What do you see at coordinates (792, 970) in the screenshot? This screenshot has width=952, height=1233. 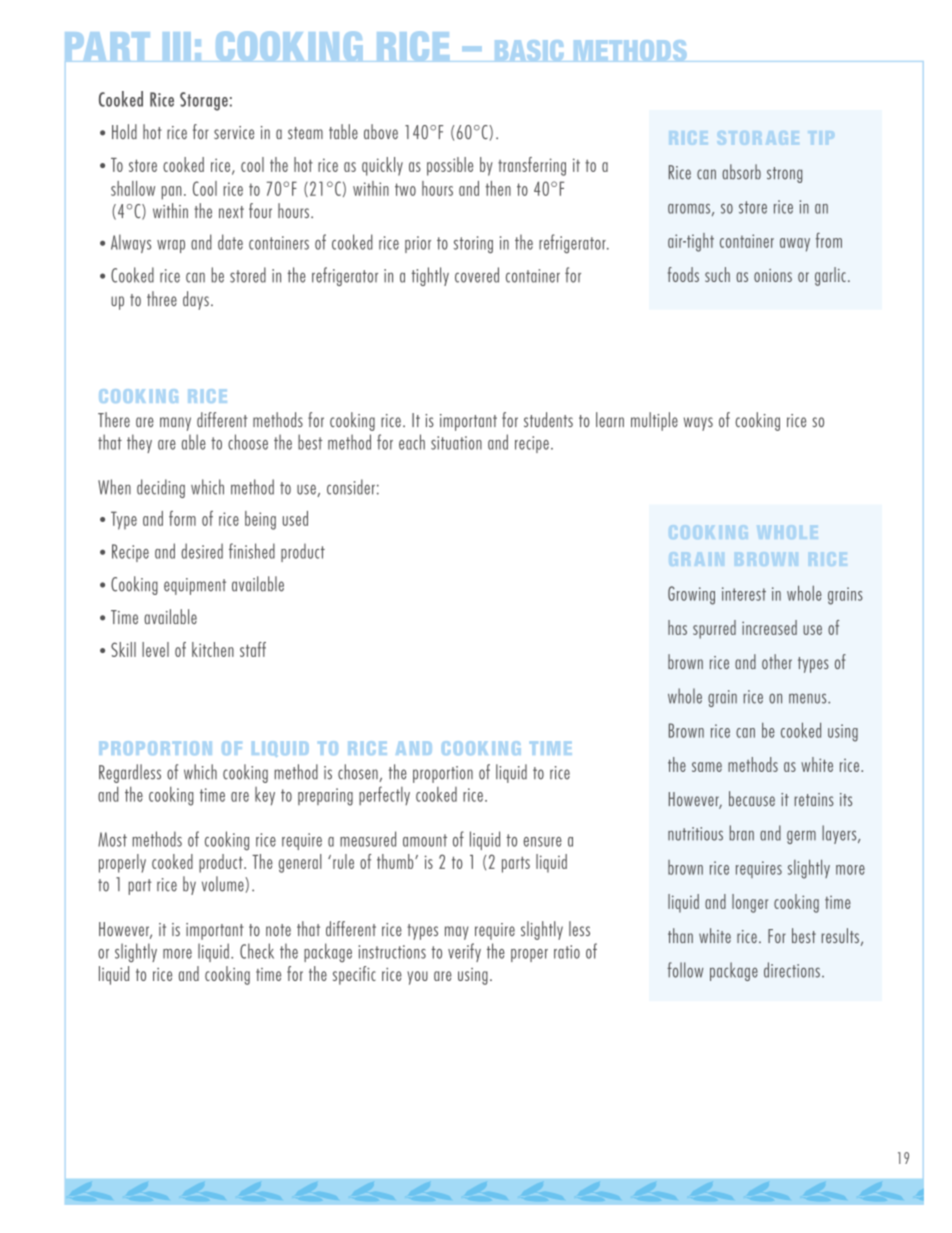 I see `directions` at bounding box center [792, 970].
